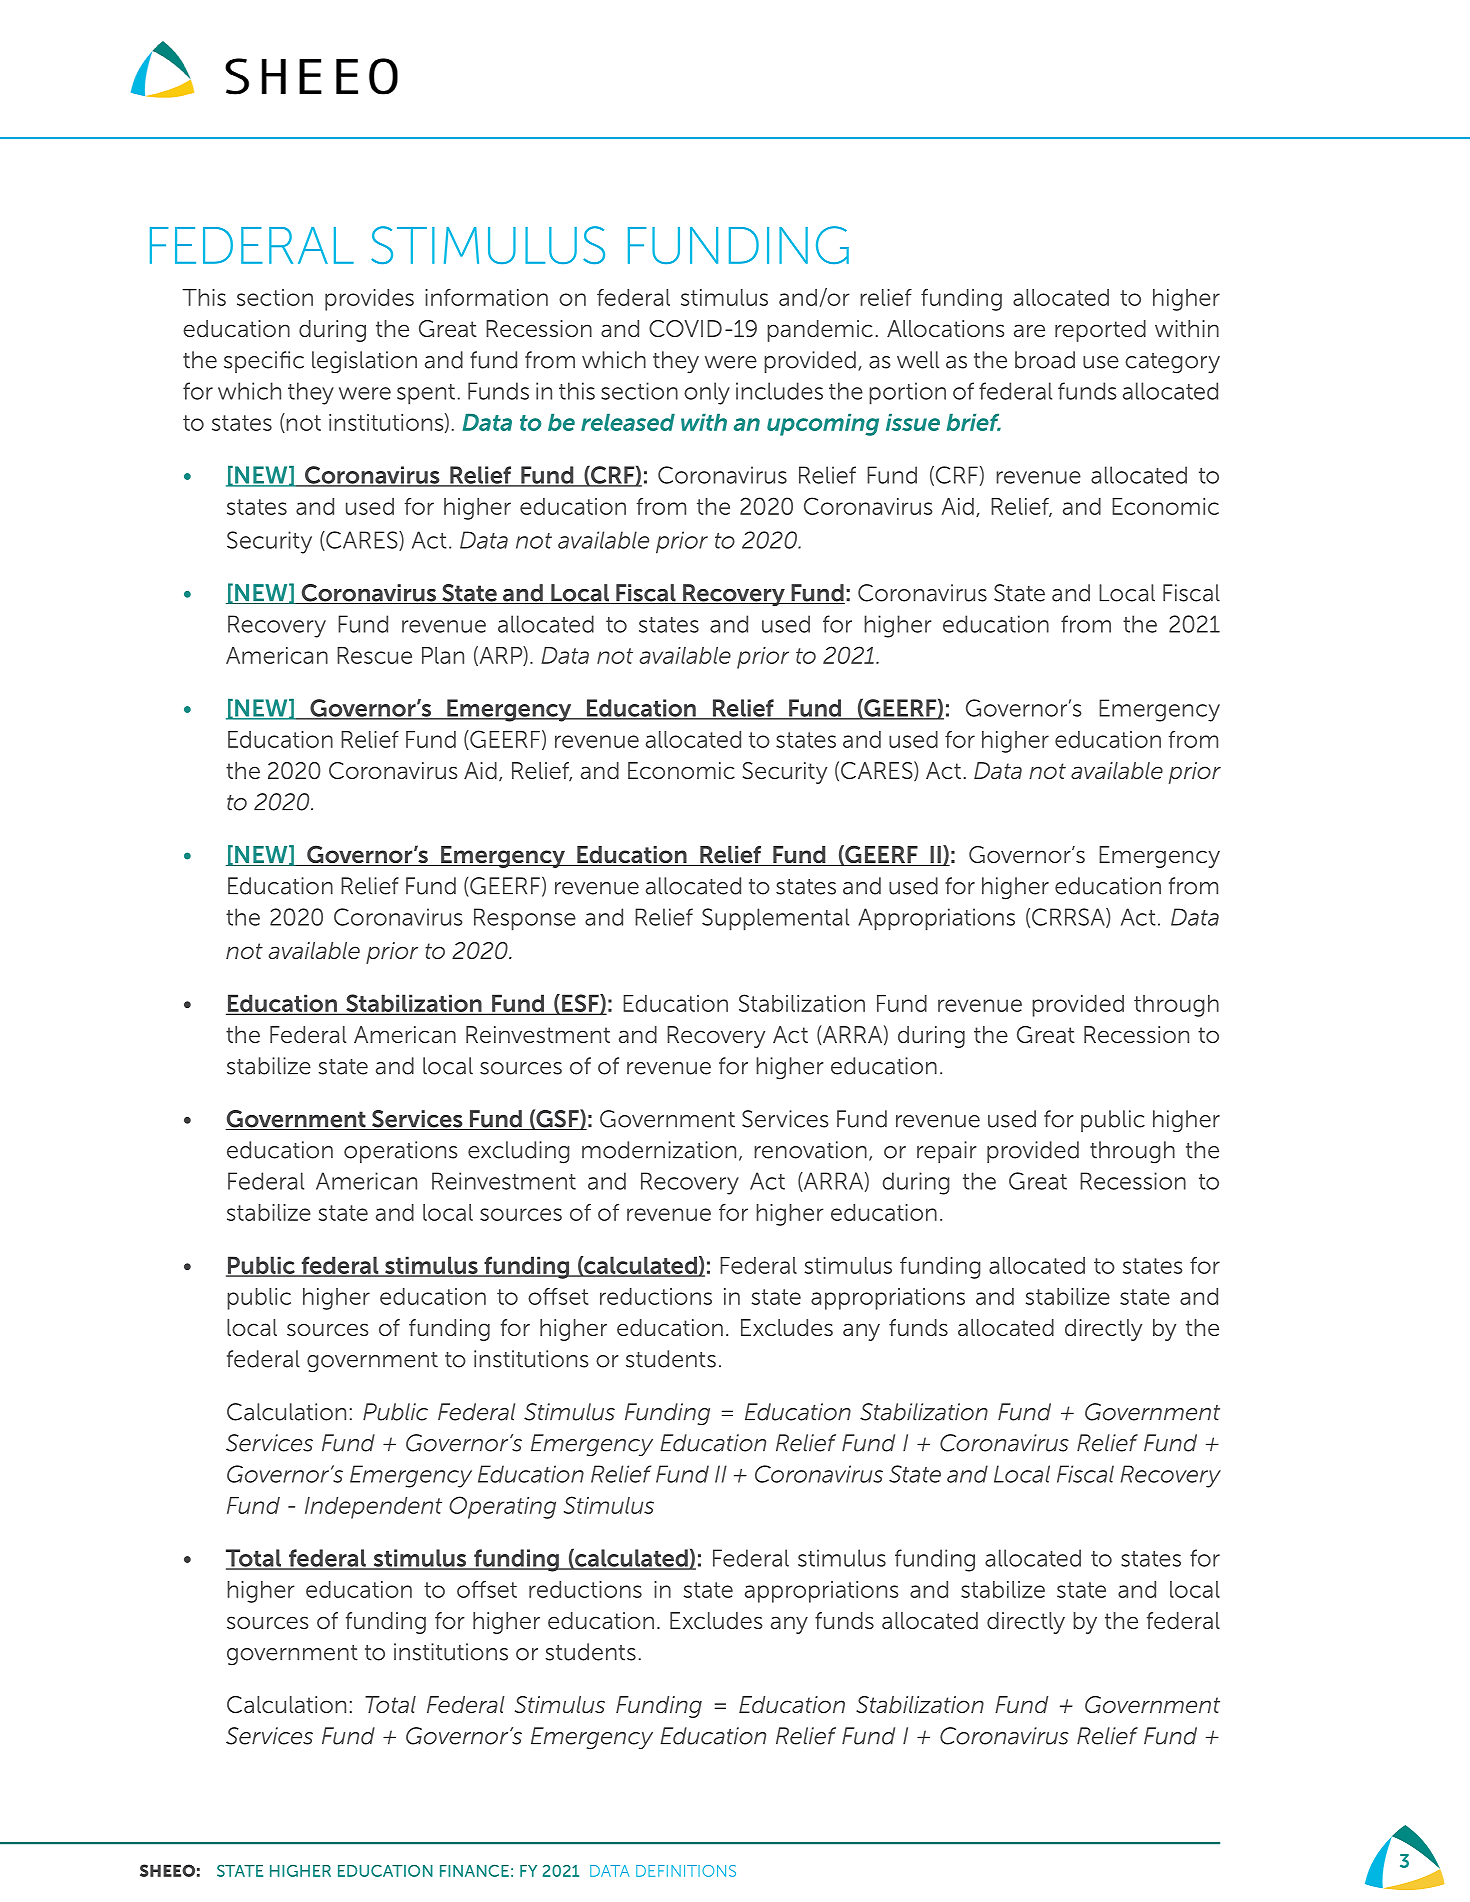 This document has height=1902, width=1470. What do you see at coordinates (364, 362) in the document?
I see `legislation` at bounding box center [364, 362].
